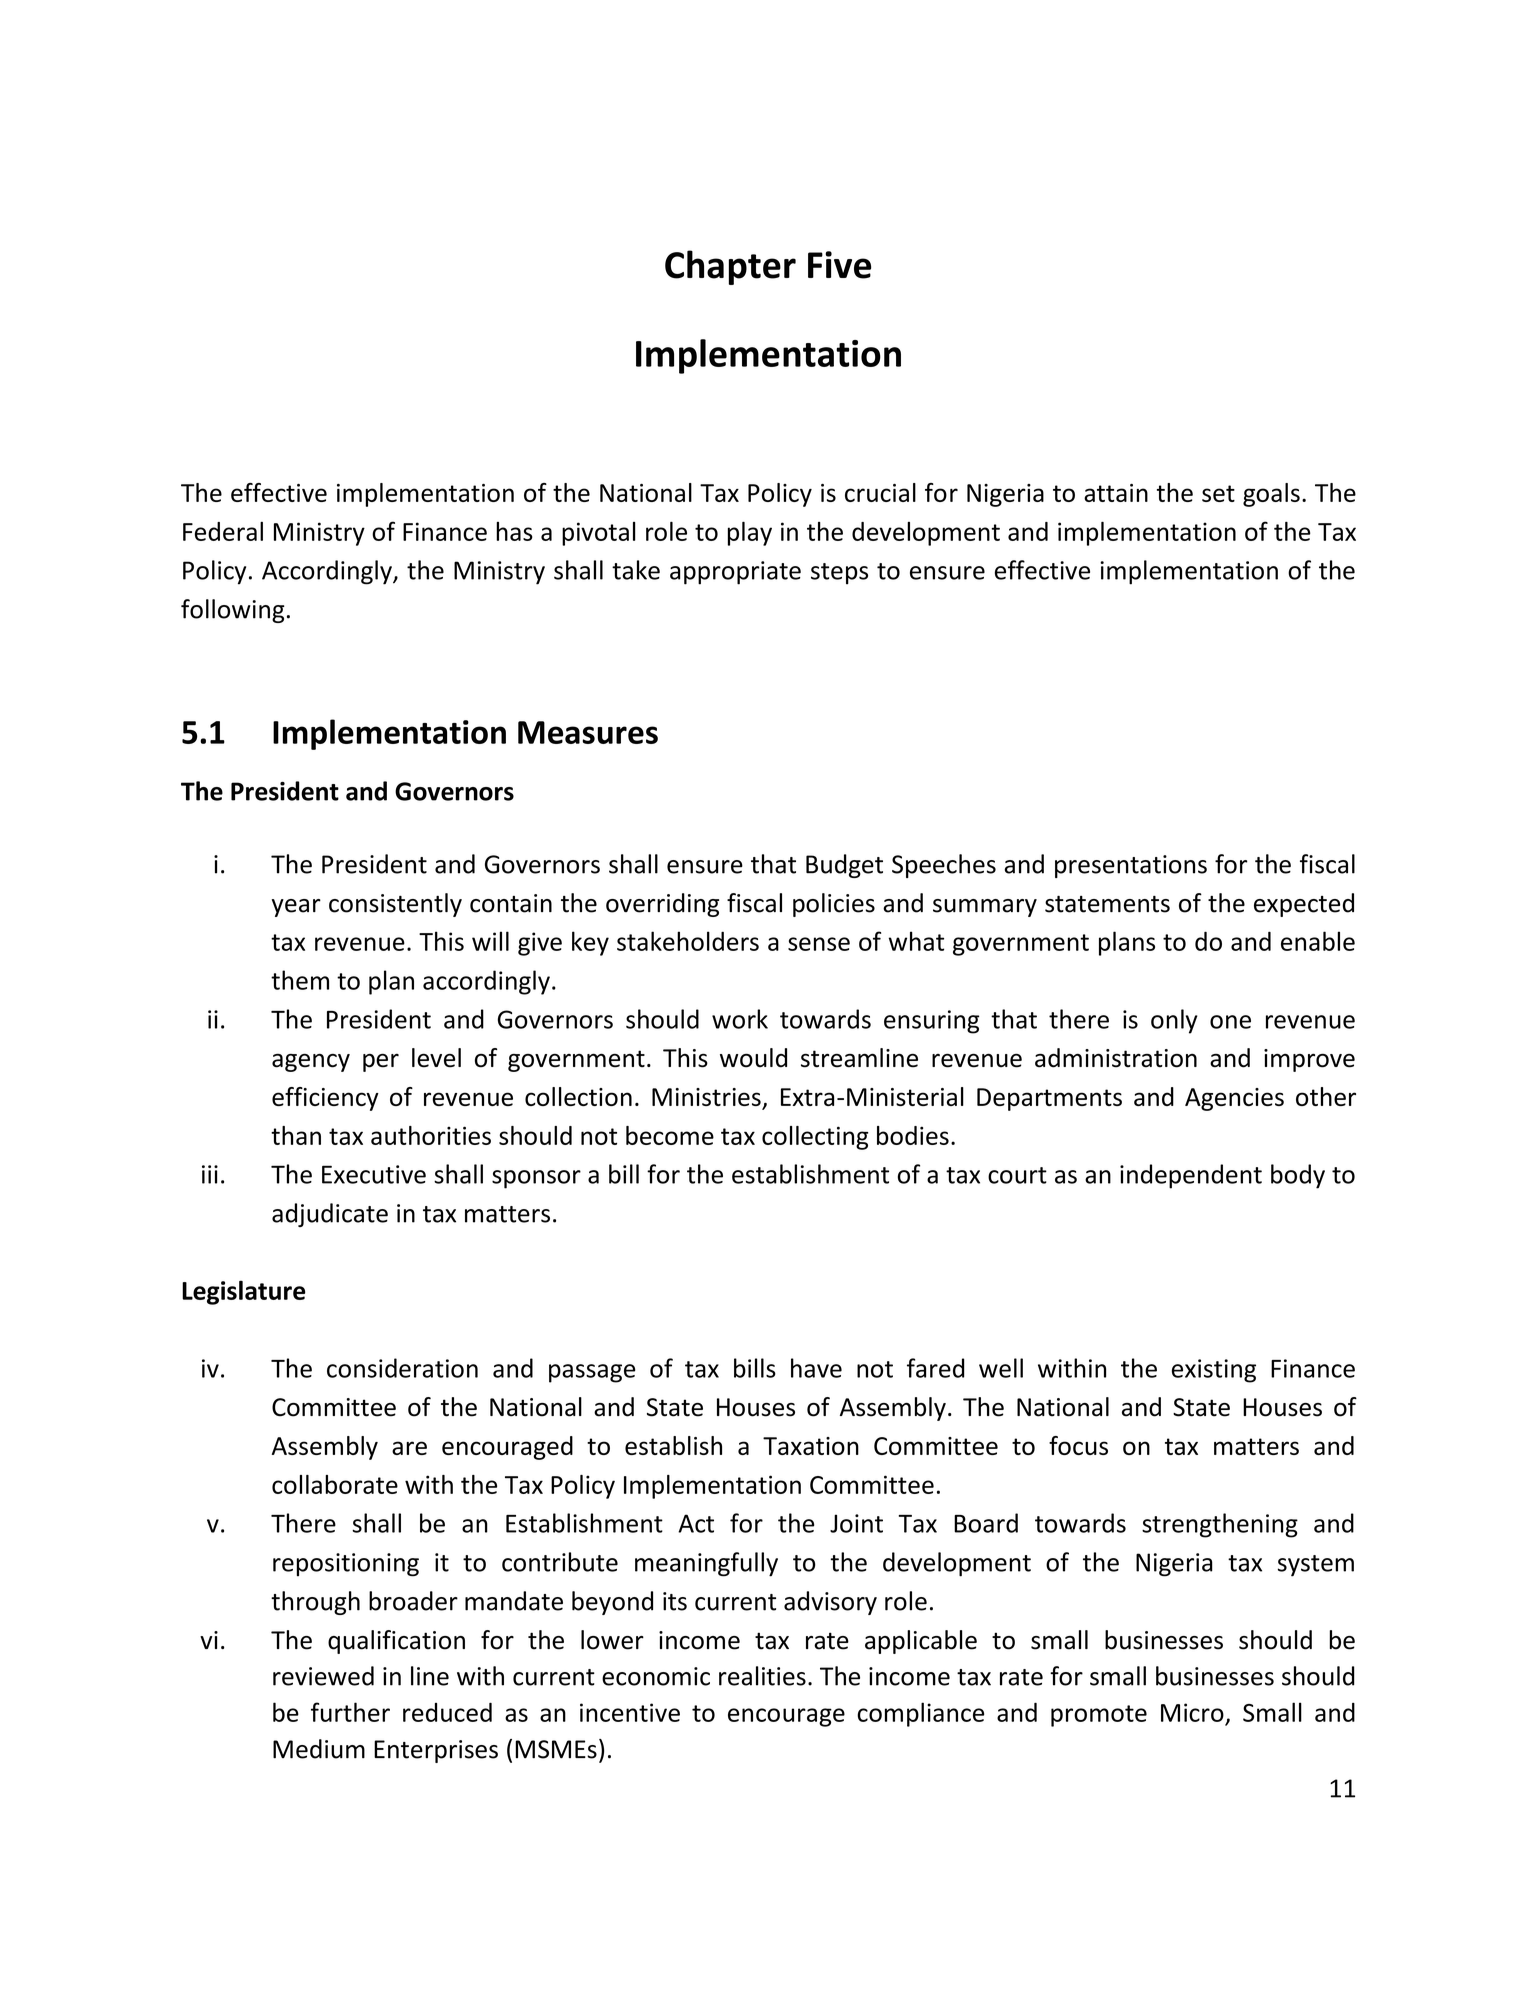 Image resolution: width=1537 pixels, height=1989 pixels. What do you see at coordinates (740, 1019) in the screenshot?
I see `work` at bounding box center [740, 1019].
